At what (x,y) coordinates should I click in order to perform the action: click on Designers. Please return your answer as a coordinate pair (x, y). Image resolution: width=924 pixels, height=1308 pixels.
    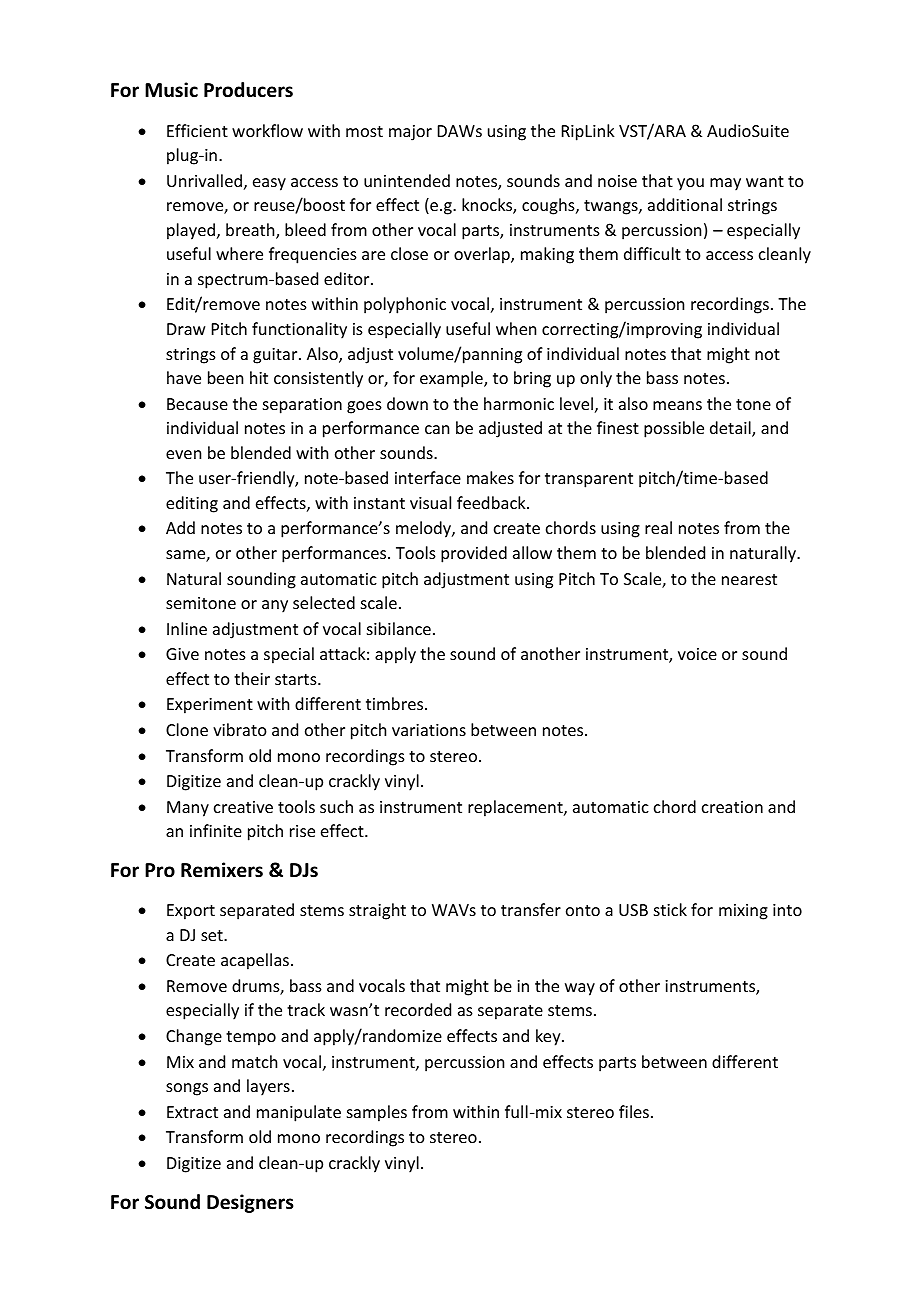
    Looking at the image, I should click on (250, 1203).
